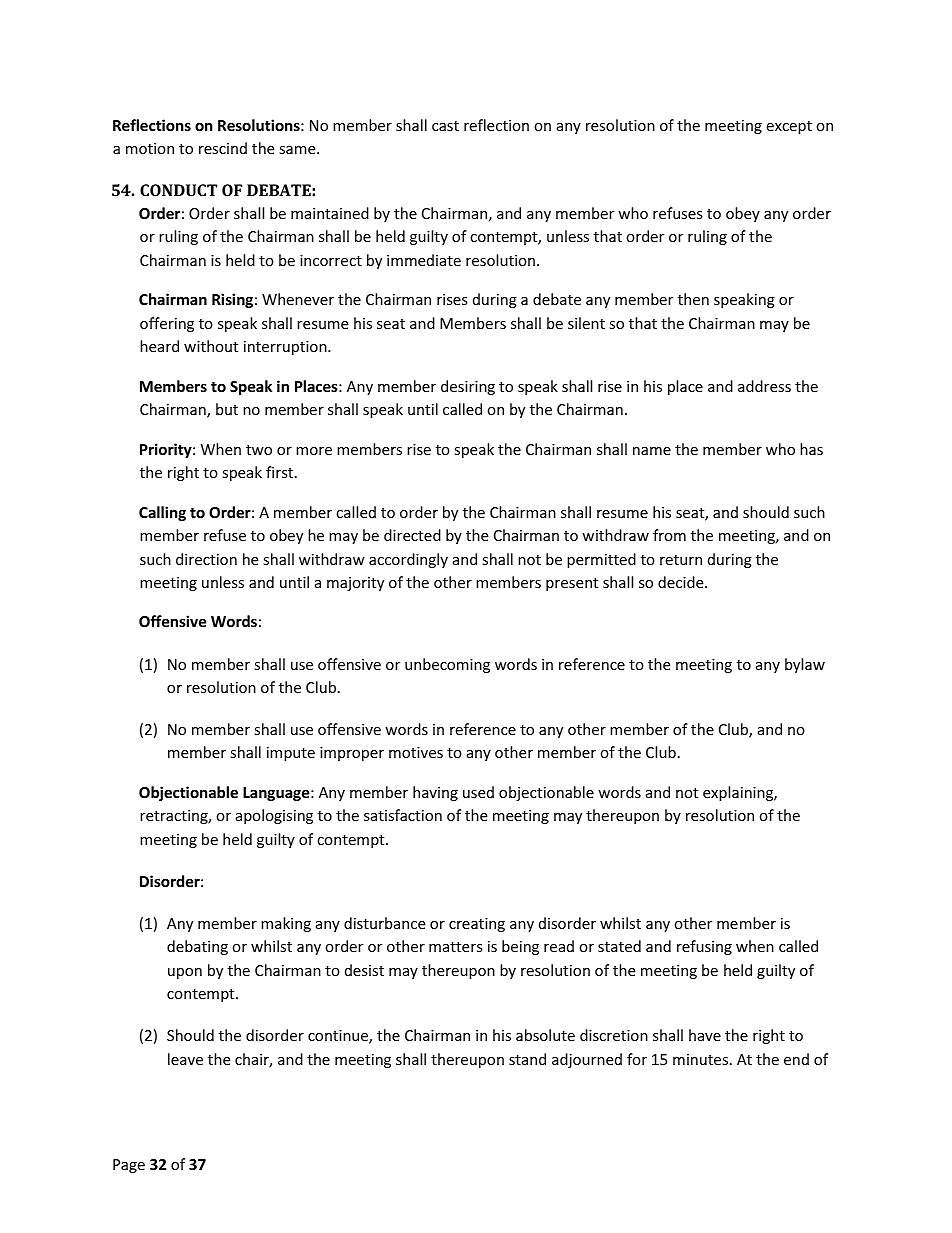 This screenshot has height=1233, width=952. Describe the element at coordinates (445, 126) in the screenshot. I see `cast` at that location.
